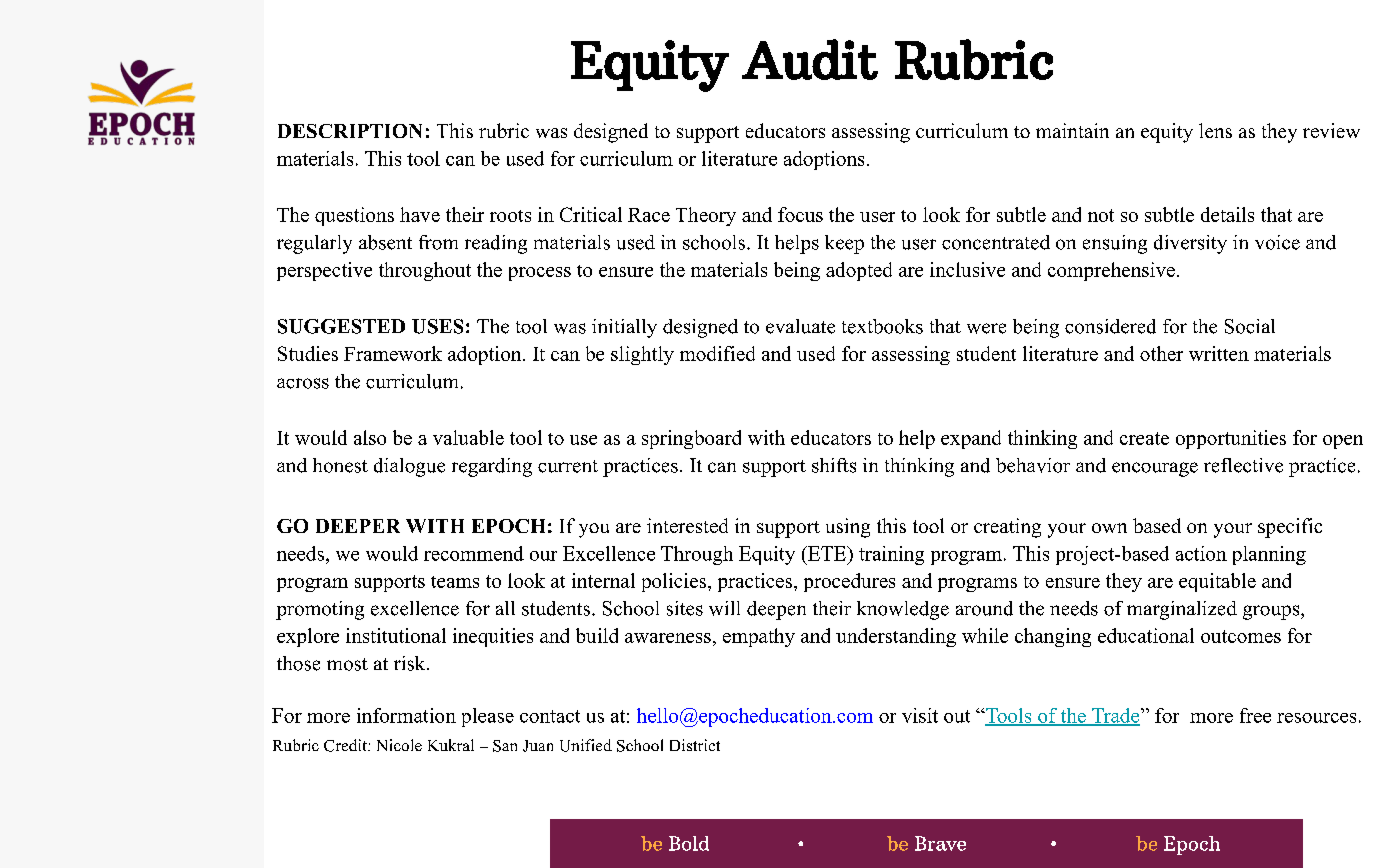 The image size is (1389, 868). What do you see at coordinates (810, 59) in the screenshot?
I see `Audit` at bounding box center [810, 59].
